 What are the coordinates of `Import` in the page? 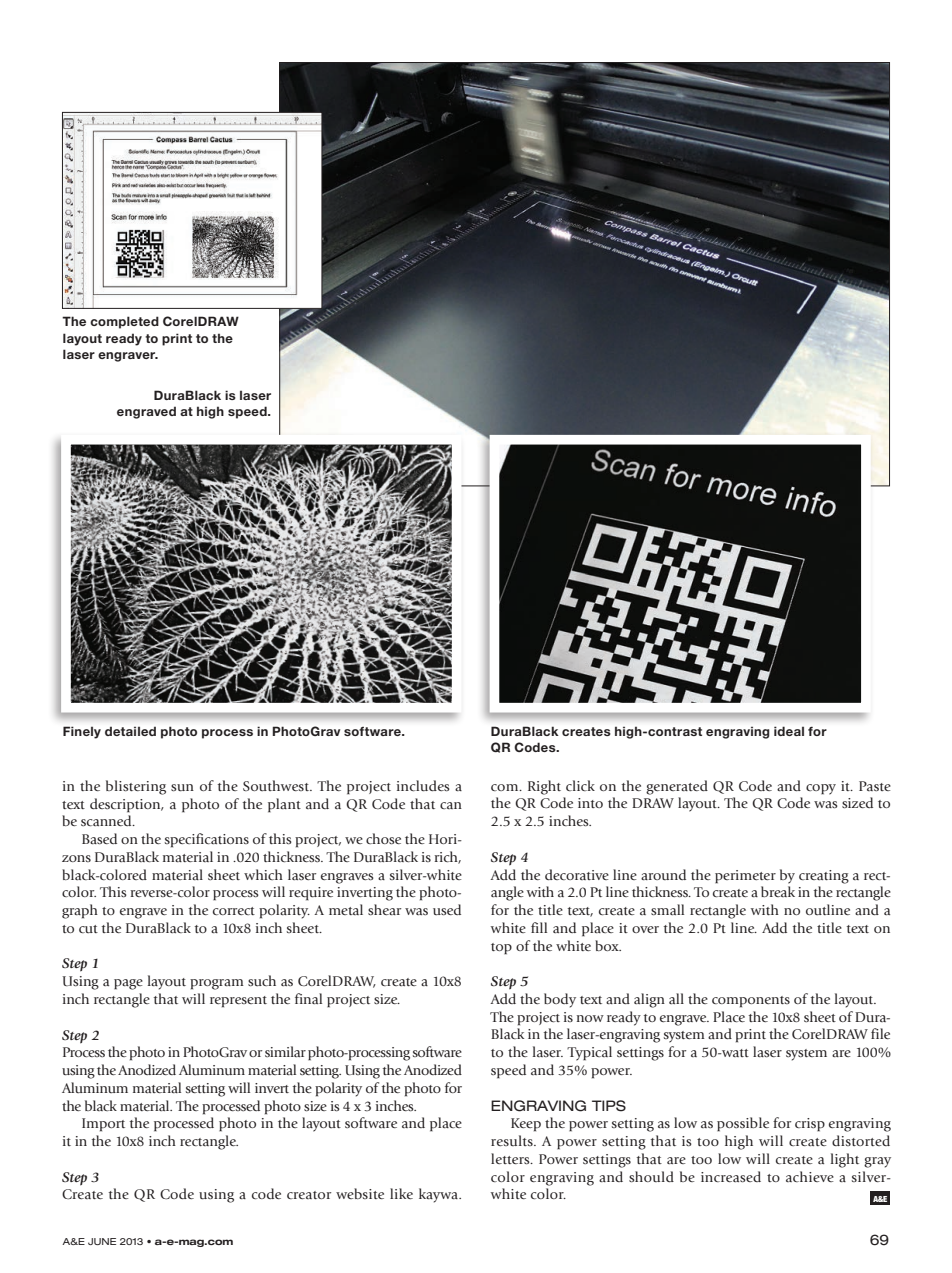 It's located at (103, 1125).
